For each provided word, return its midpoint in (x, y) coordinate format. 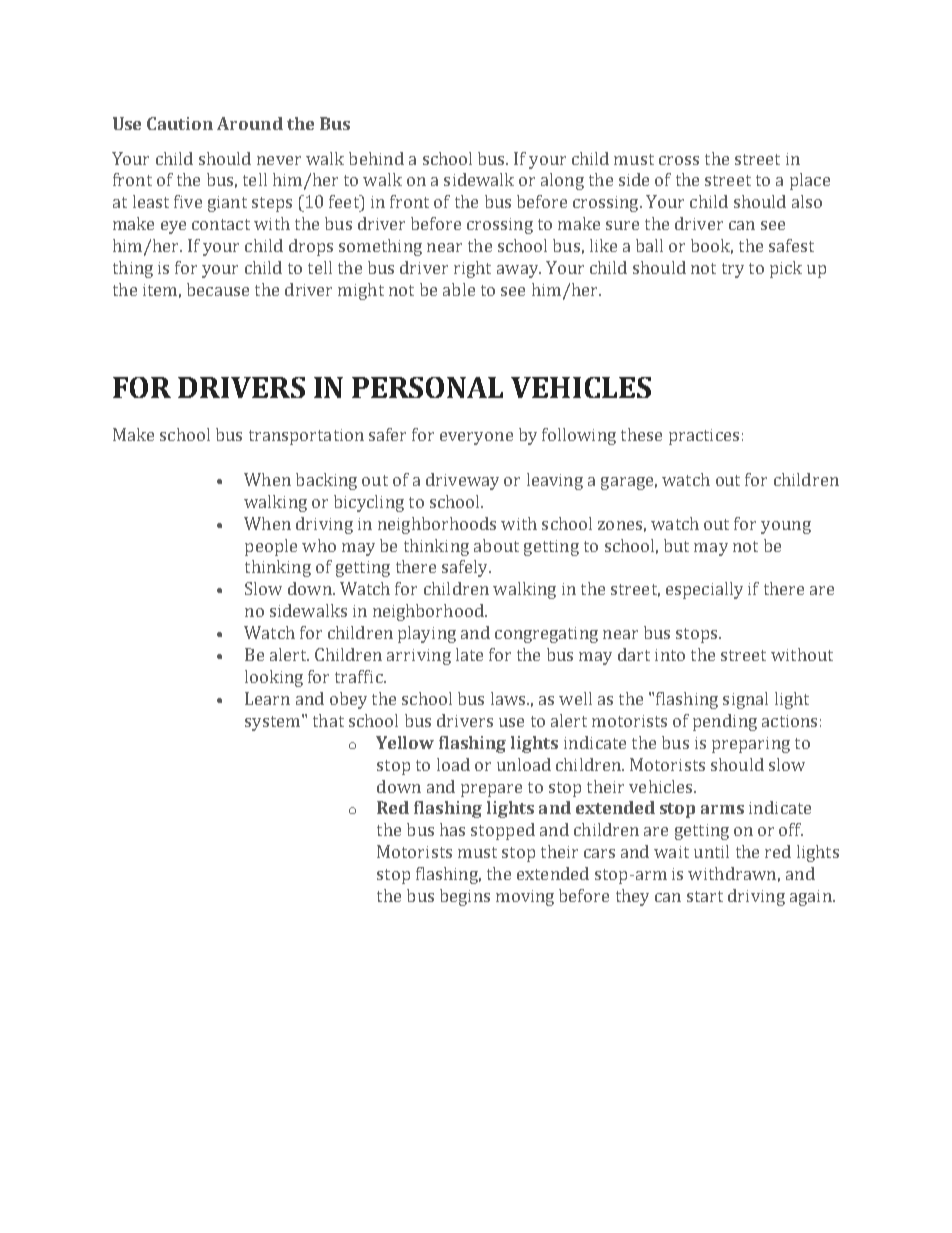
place (810, 181)
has (452, 829)
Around (250, 123)
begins (465, 897)
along (562, 181)
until (711, 851)
